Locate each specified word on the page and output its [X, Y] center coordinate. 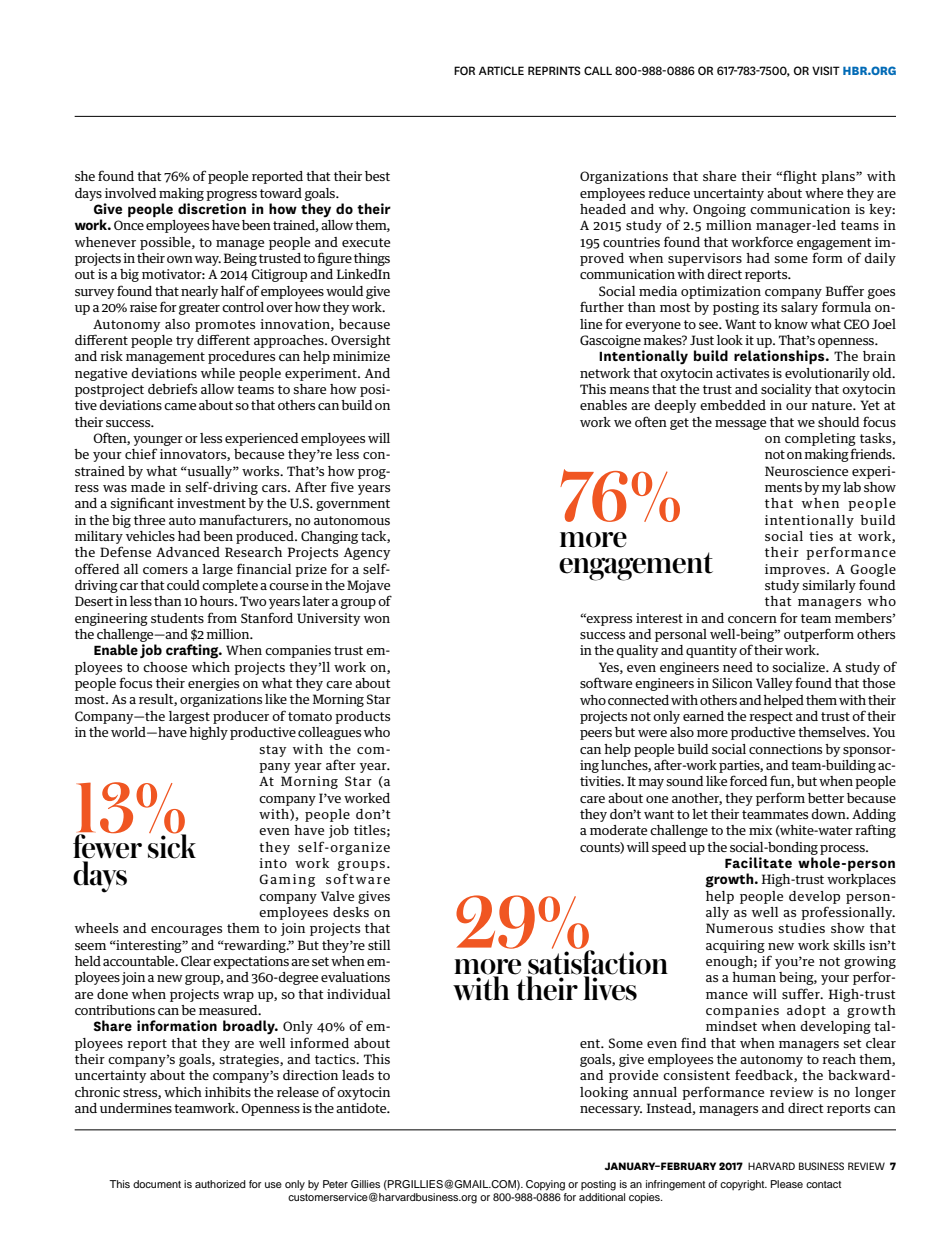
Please [787, 1184]
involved [131, 193]
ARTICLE [501, 70]
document [157, 1184]
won [377, 619]
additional [602, 1197]
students [177, 618]
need [738, 667]
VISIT [826, 70]
